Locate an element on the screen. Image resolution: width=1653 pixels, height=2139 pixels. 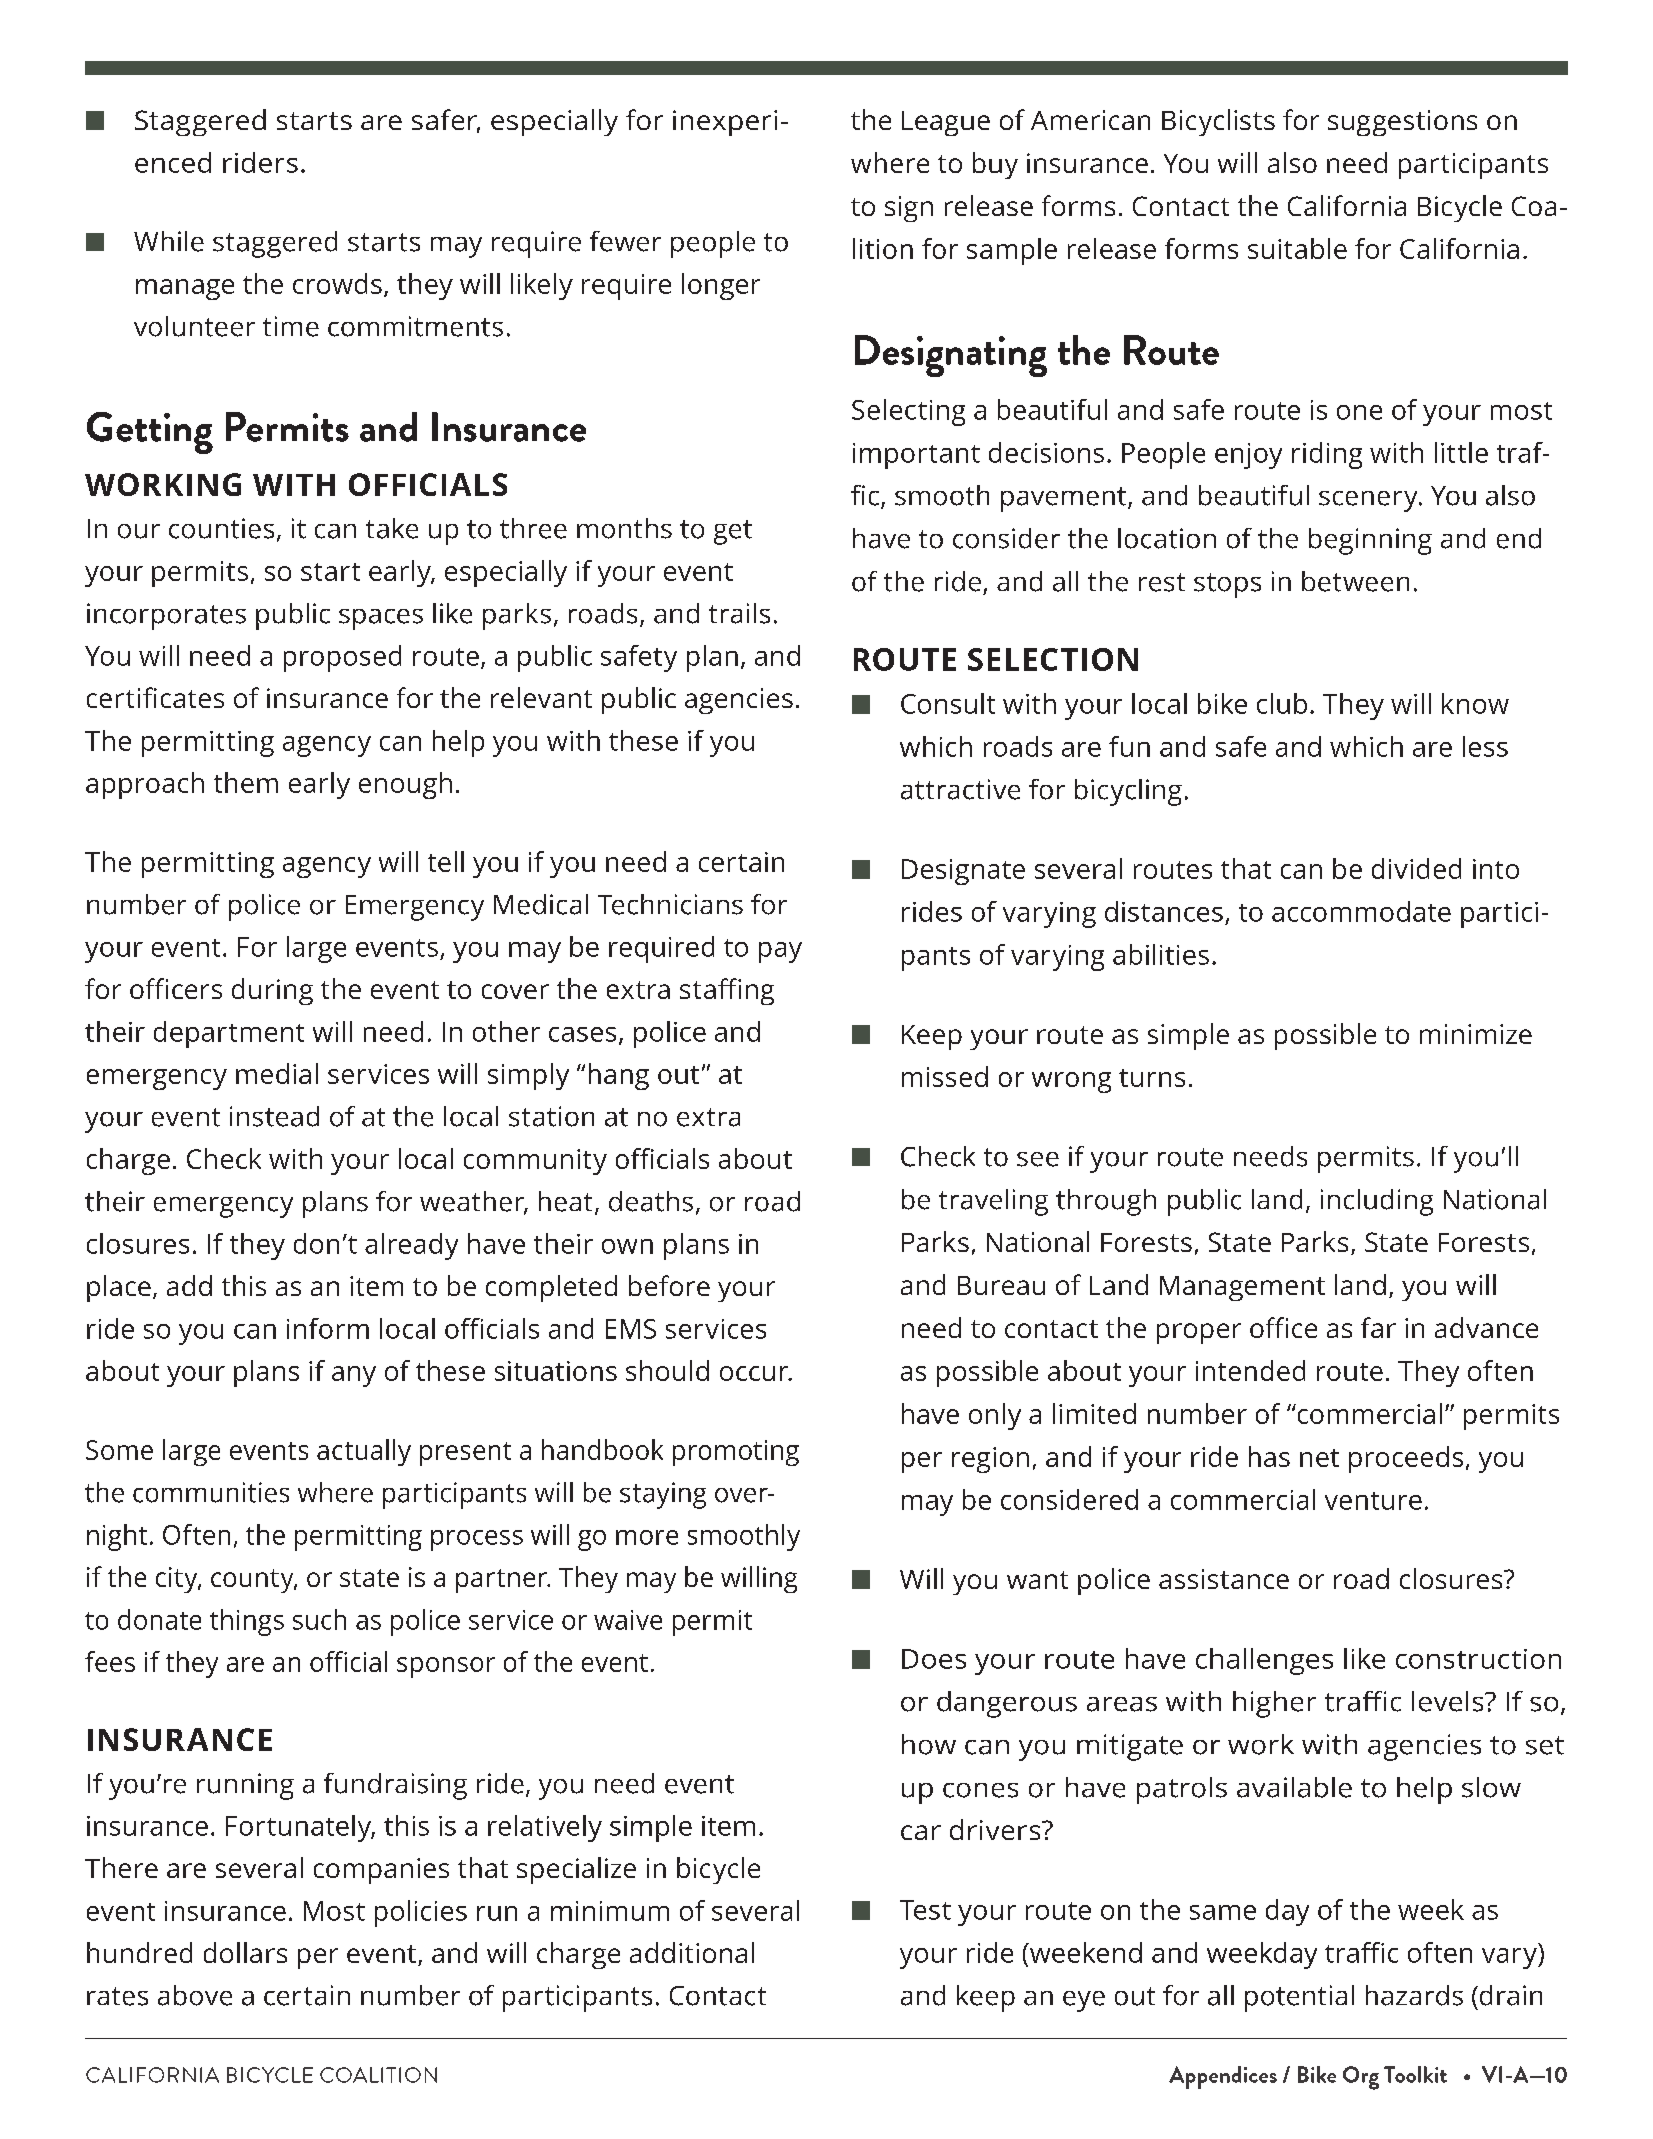
proceeds is located at coordinates (1406, 1459).
